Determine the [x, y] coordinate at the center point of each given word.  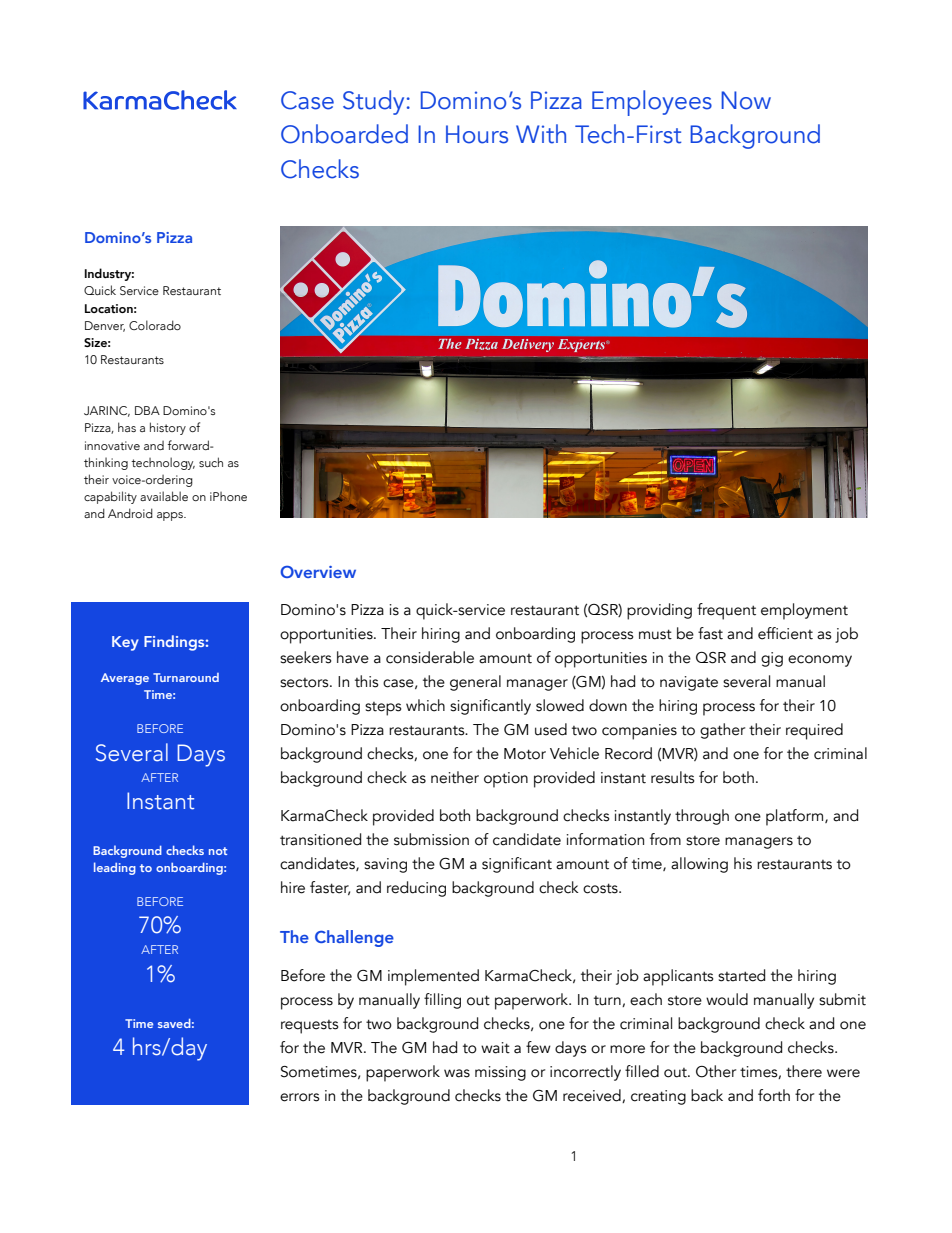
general [475, 683]
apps [171, 516]
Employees [652, 103]
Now [746, 100]
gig [772, 659]
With [541, 134]
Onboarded [344, 134]
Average [125, 679]
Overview [318, 572]
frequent [726, 611]
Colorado [155, 325]
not [218, 851]
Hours [477, 134]
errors [300, 1097]
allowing [699, 865]
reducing [416, 889]
